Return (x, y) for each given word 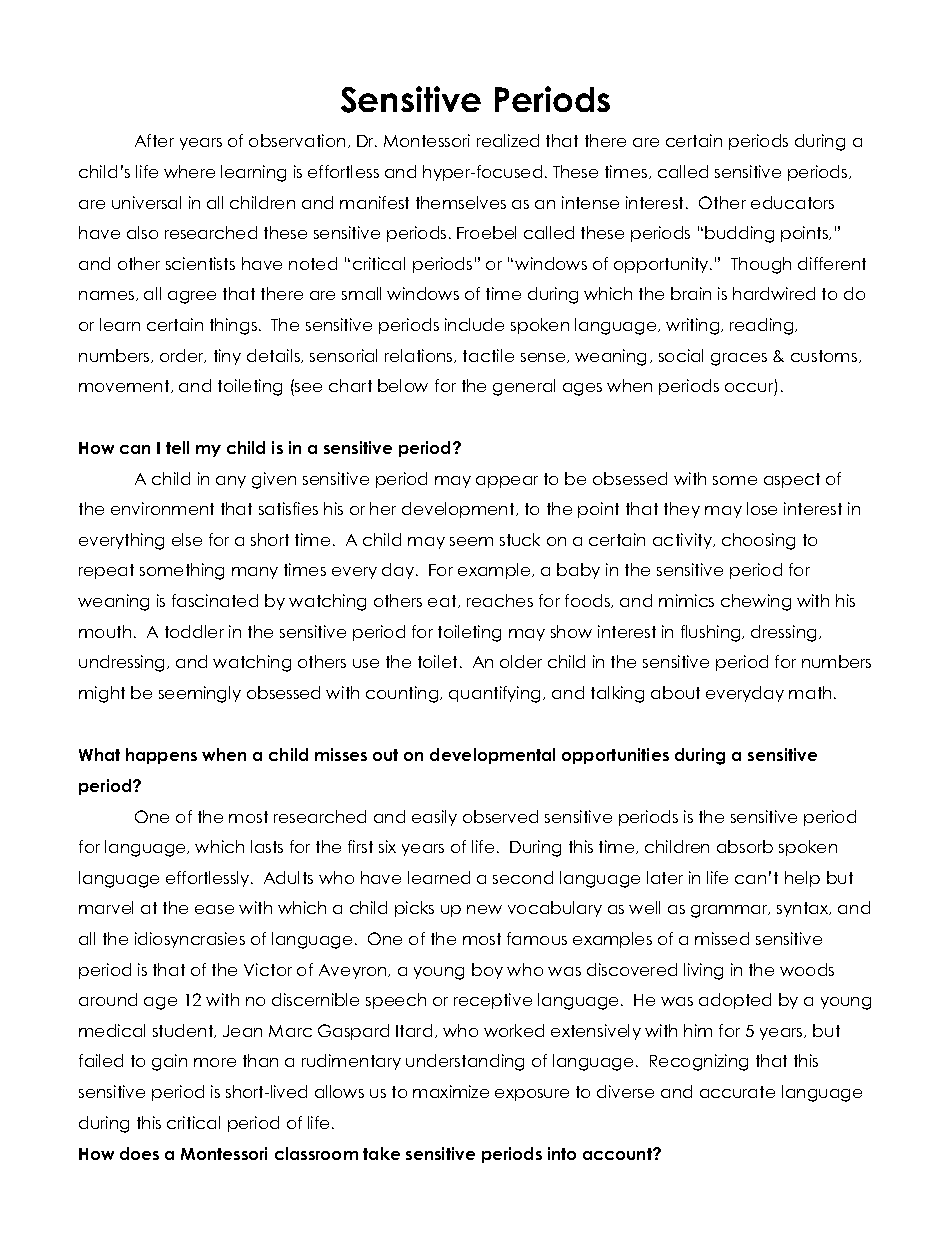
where (189, 171)
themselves (461, 202)
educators (792, 202)
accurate (737, 1092)
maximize (451, 1091)
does (139, 1153)
